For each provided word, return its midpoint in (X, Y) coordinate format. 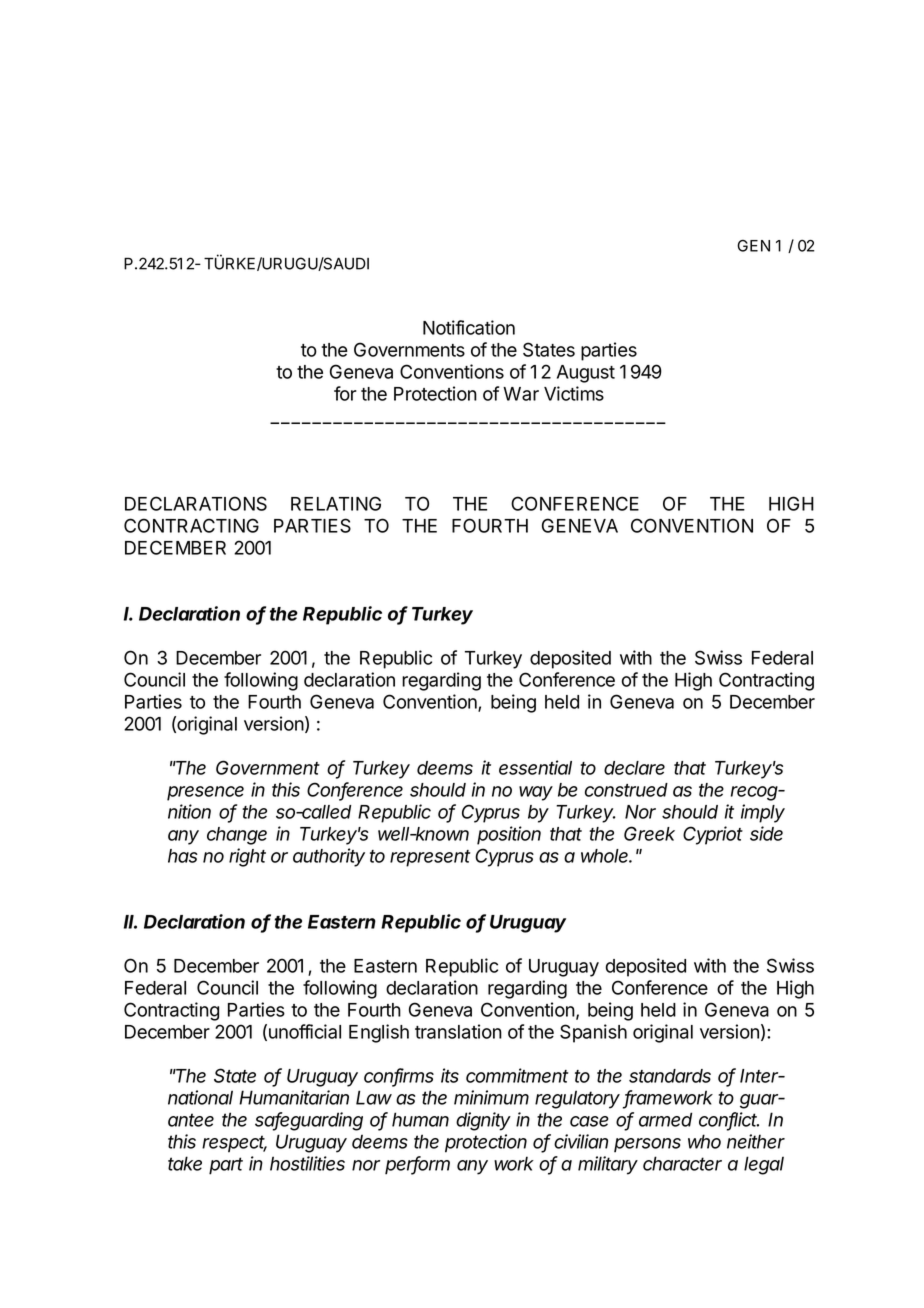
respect (234, 1144)
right (247, 857)
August (586, 374)
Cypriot (713, 835)
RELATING (336, 503)
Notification (469, 327)
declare (634, 768)
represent (430, 858)
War (521, 394)
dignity (483, 1121)
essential (535, 767)
